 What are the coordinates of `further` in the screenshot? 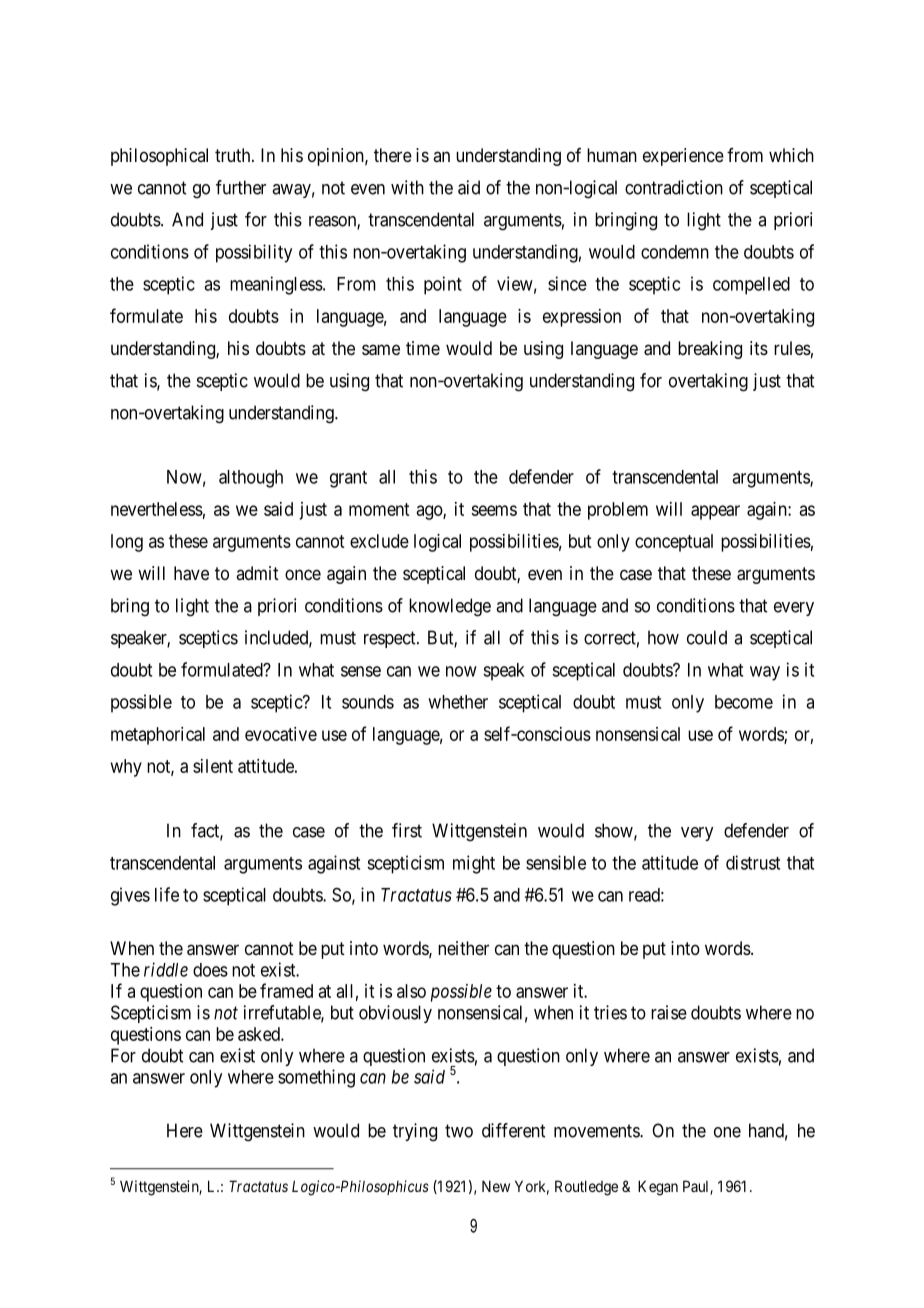 It's located at (241, 187).
